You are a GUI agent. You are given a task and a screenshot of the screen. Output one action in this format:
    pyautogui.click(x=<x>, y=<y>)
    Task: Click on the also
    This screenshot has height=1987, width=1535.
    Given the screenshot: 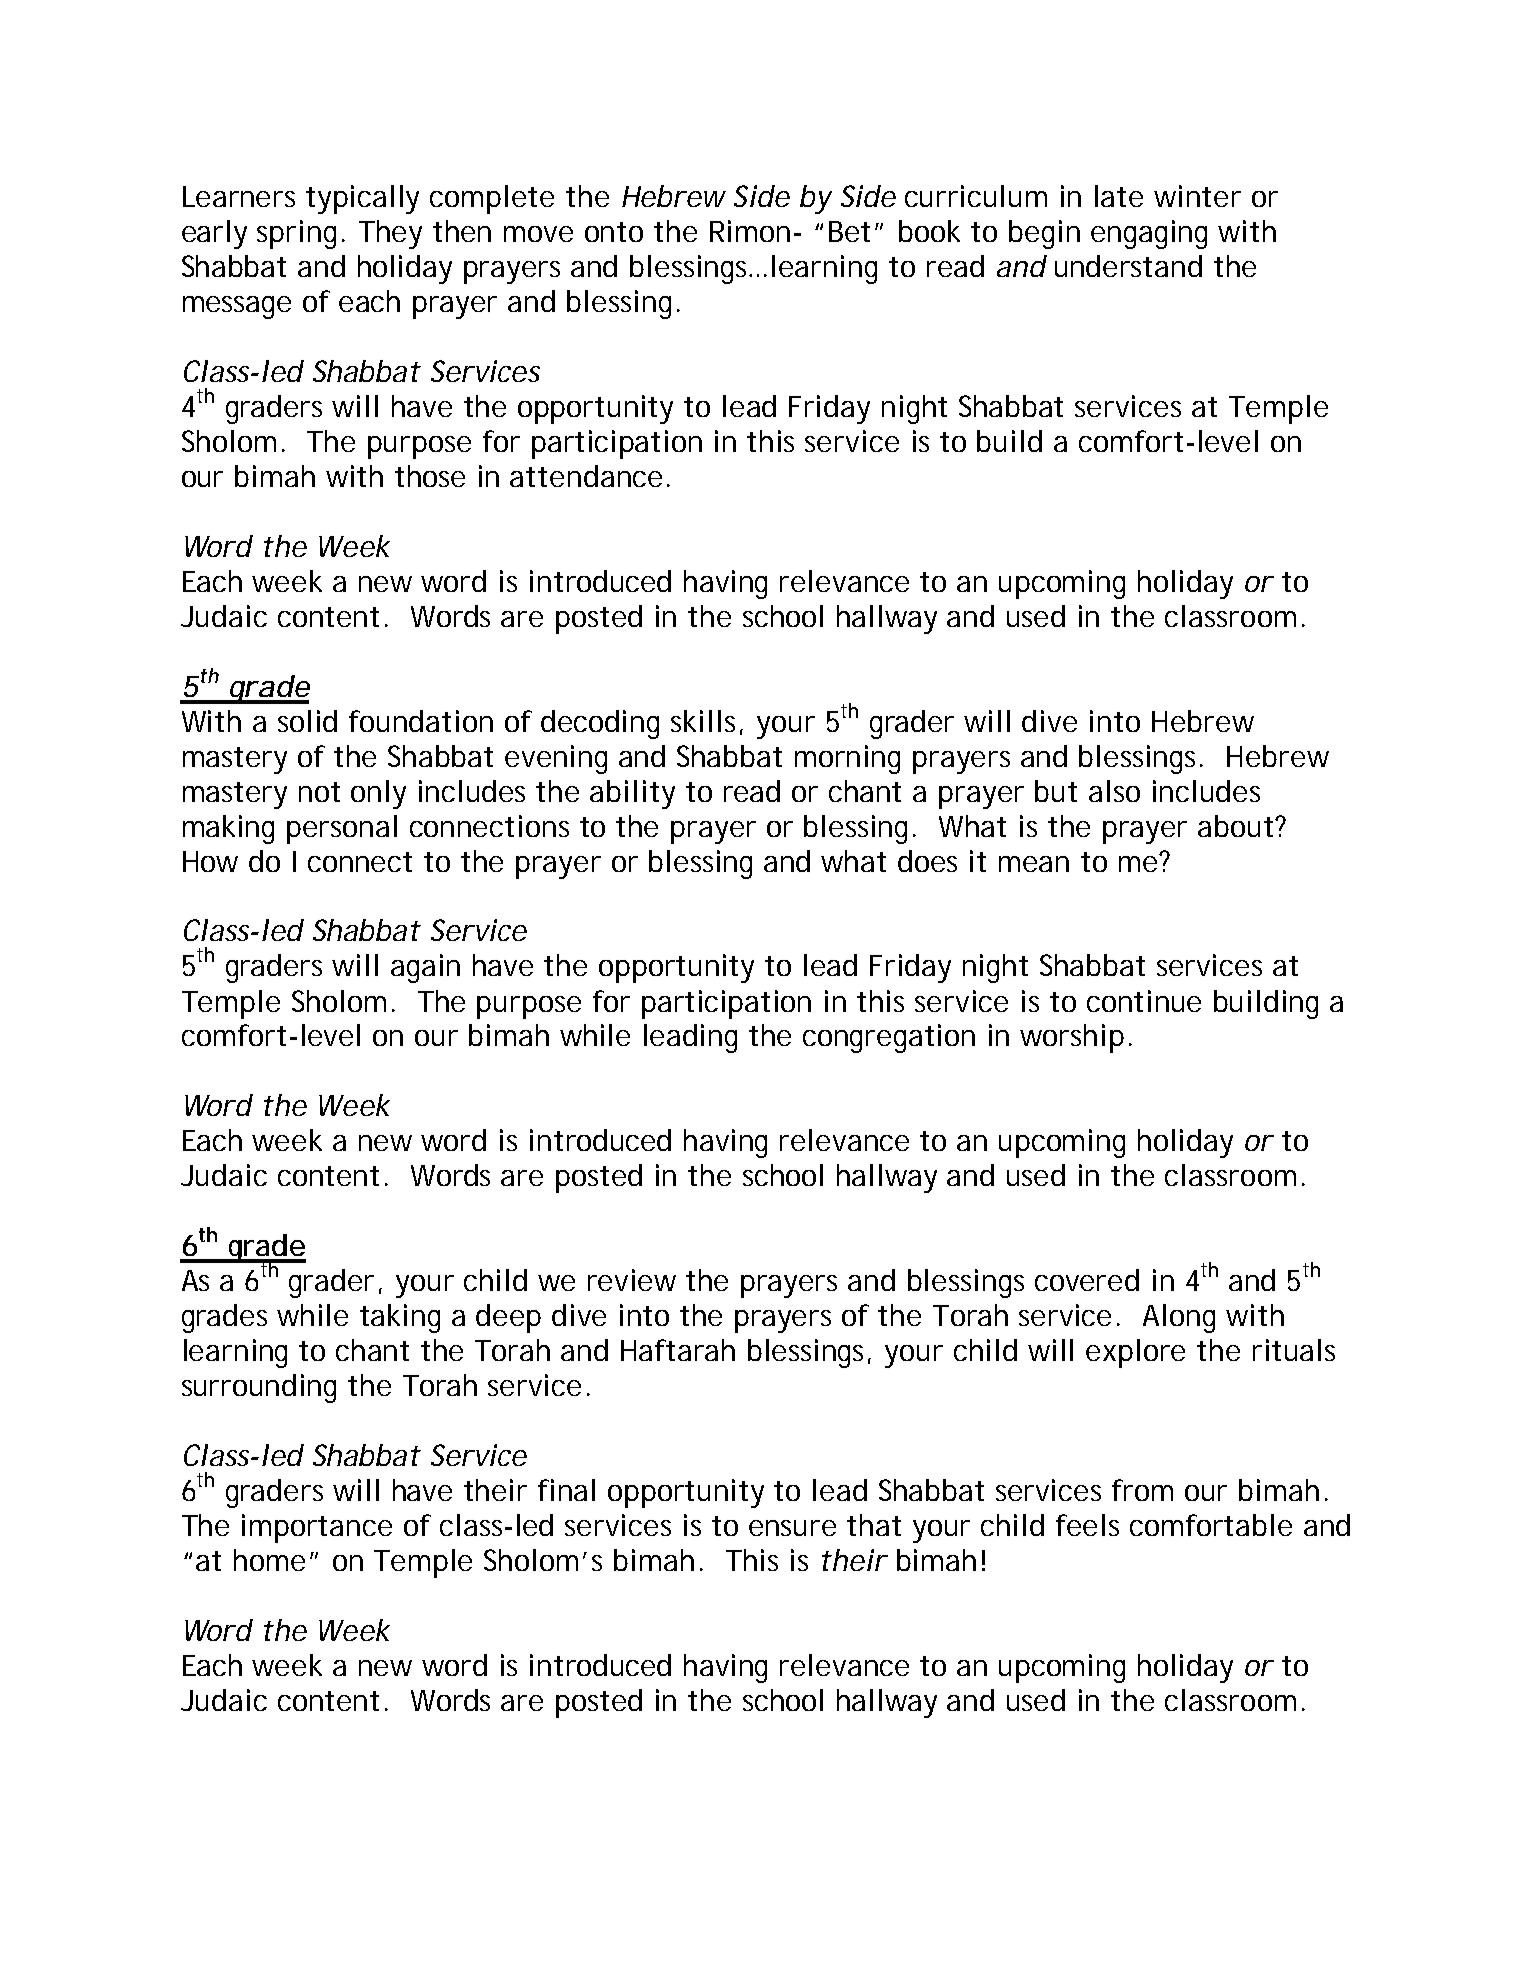 What is the action you would take?
    pyautogui.click(x=1114, y=791)
